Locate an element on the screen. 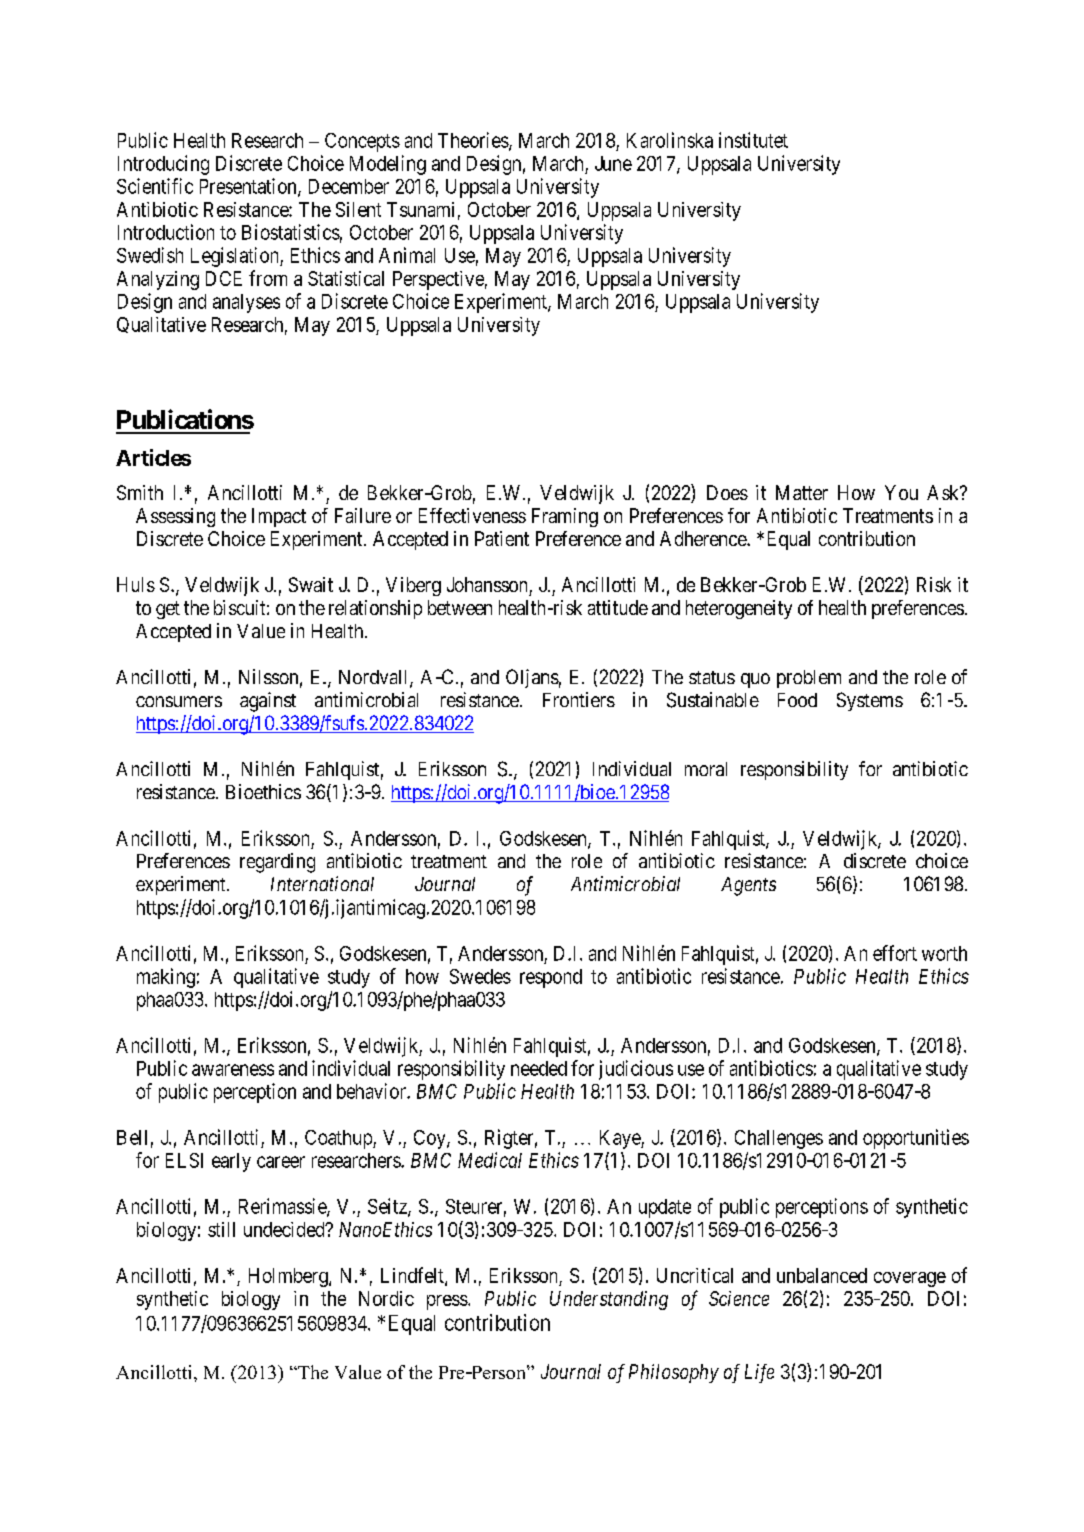 This screenshot has height=1532, width=1084. against is located at coordinates (268, 702).
